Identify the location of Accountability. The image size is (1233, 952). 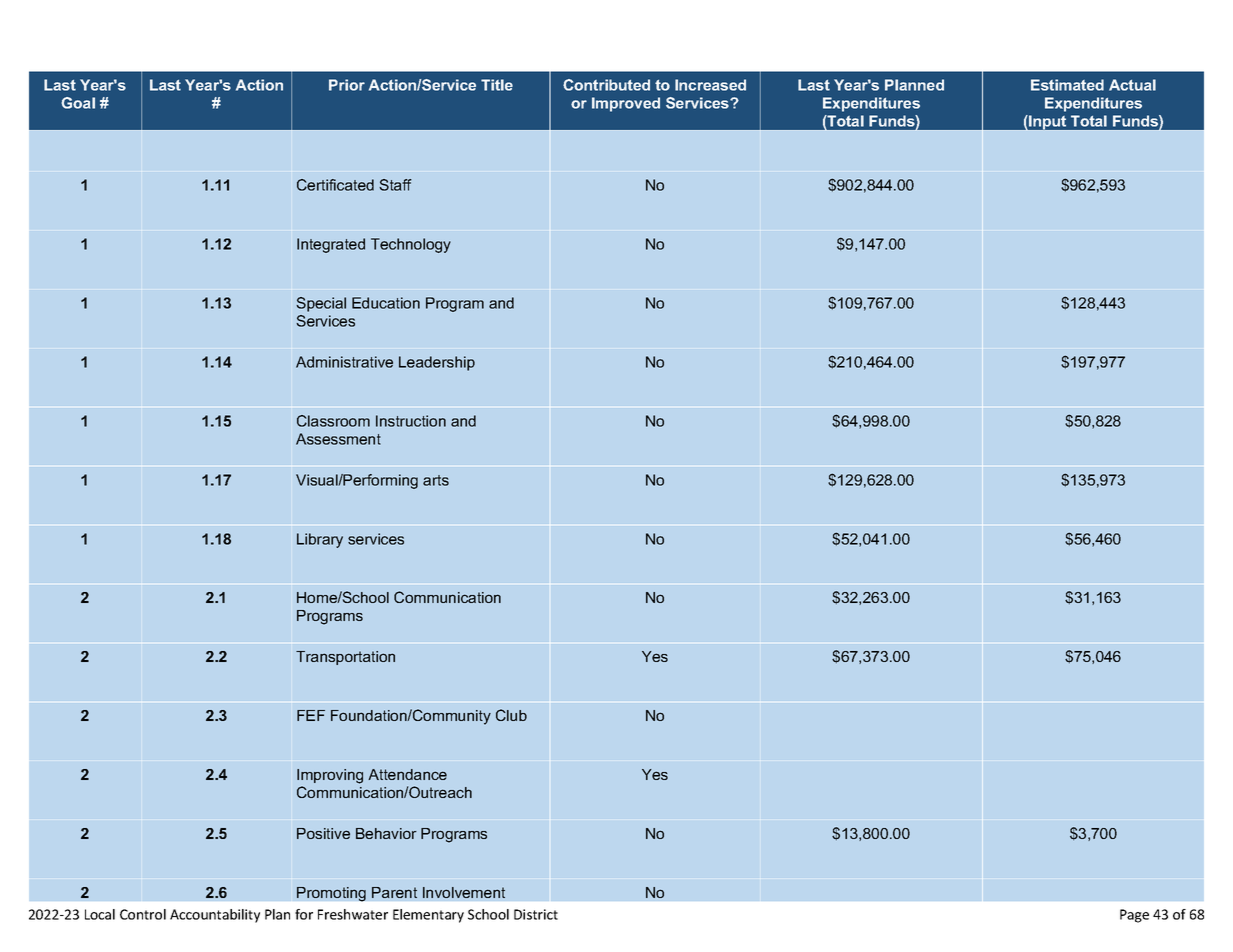
(215, 916).
